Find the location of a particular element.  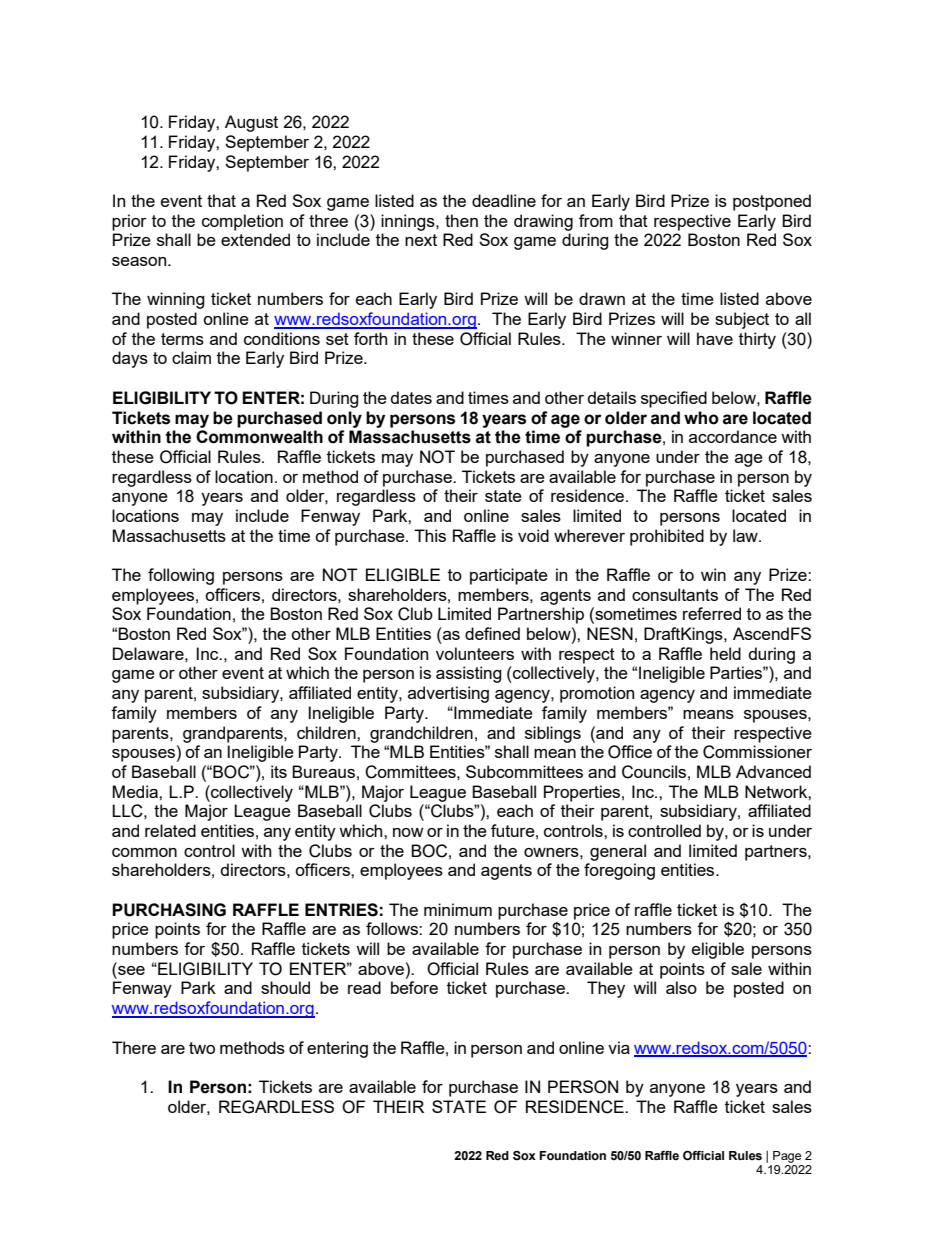

terms is located at coordinates (182, 339).
